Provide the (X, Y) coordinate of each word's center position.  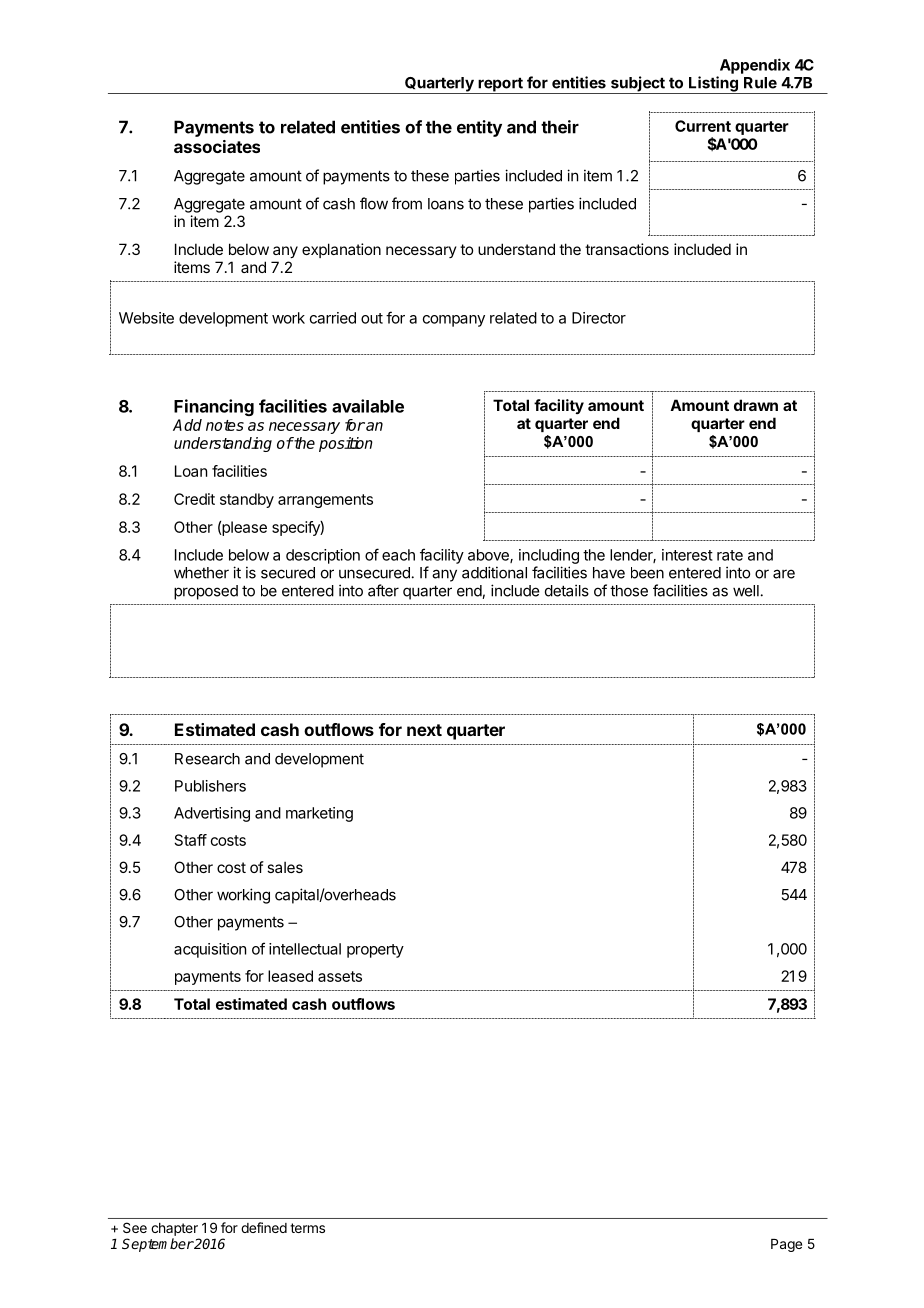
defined (264, 1227)
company (454, 321)
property (375, 951)
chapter (174, 1229)
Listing (713, 85)
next (424, 730)
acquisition (210, 950)
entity (479, 128)
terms (307, 1228)
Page (786, 1245)
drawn (756, 405)
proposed (206, 592)
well (746, 591)
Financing (214, 407)
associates (217, 146)
